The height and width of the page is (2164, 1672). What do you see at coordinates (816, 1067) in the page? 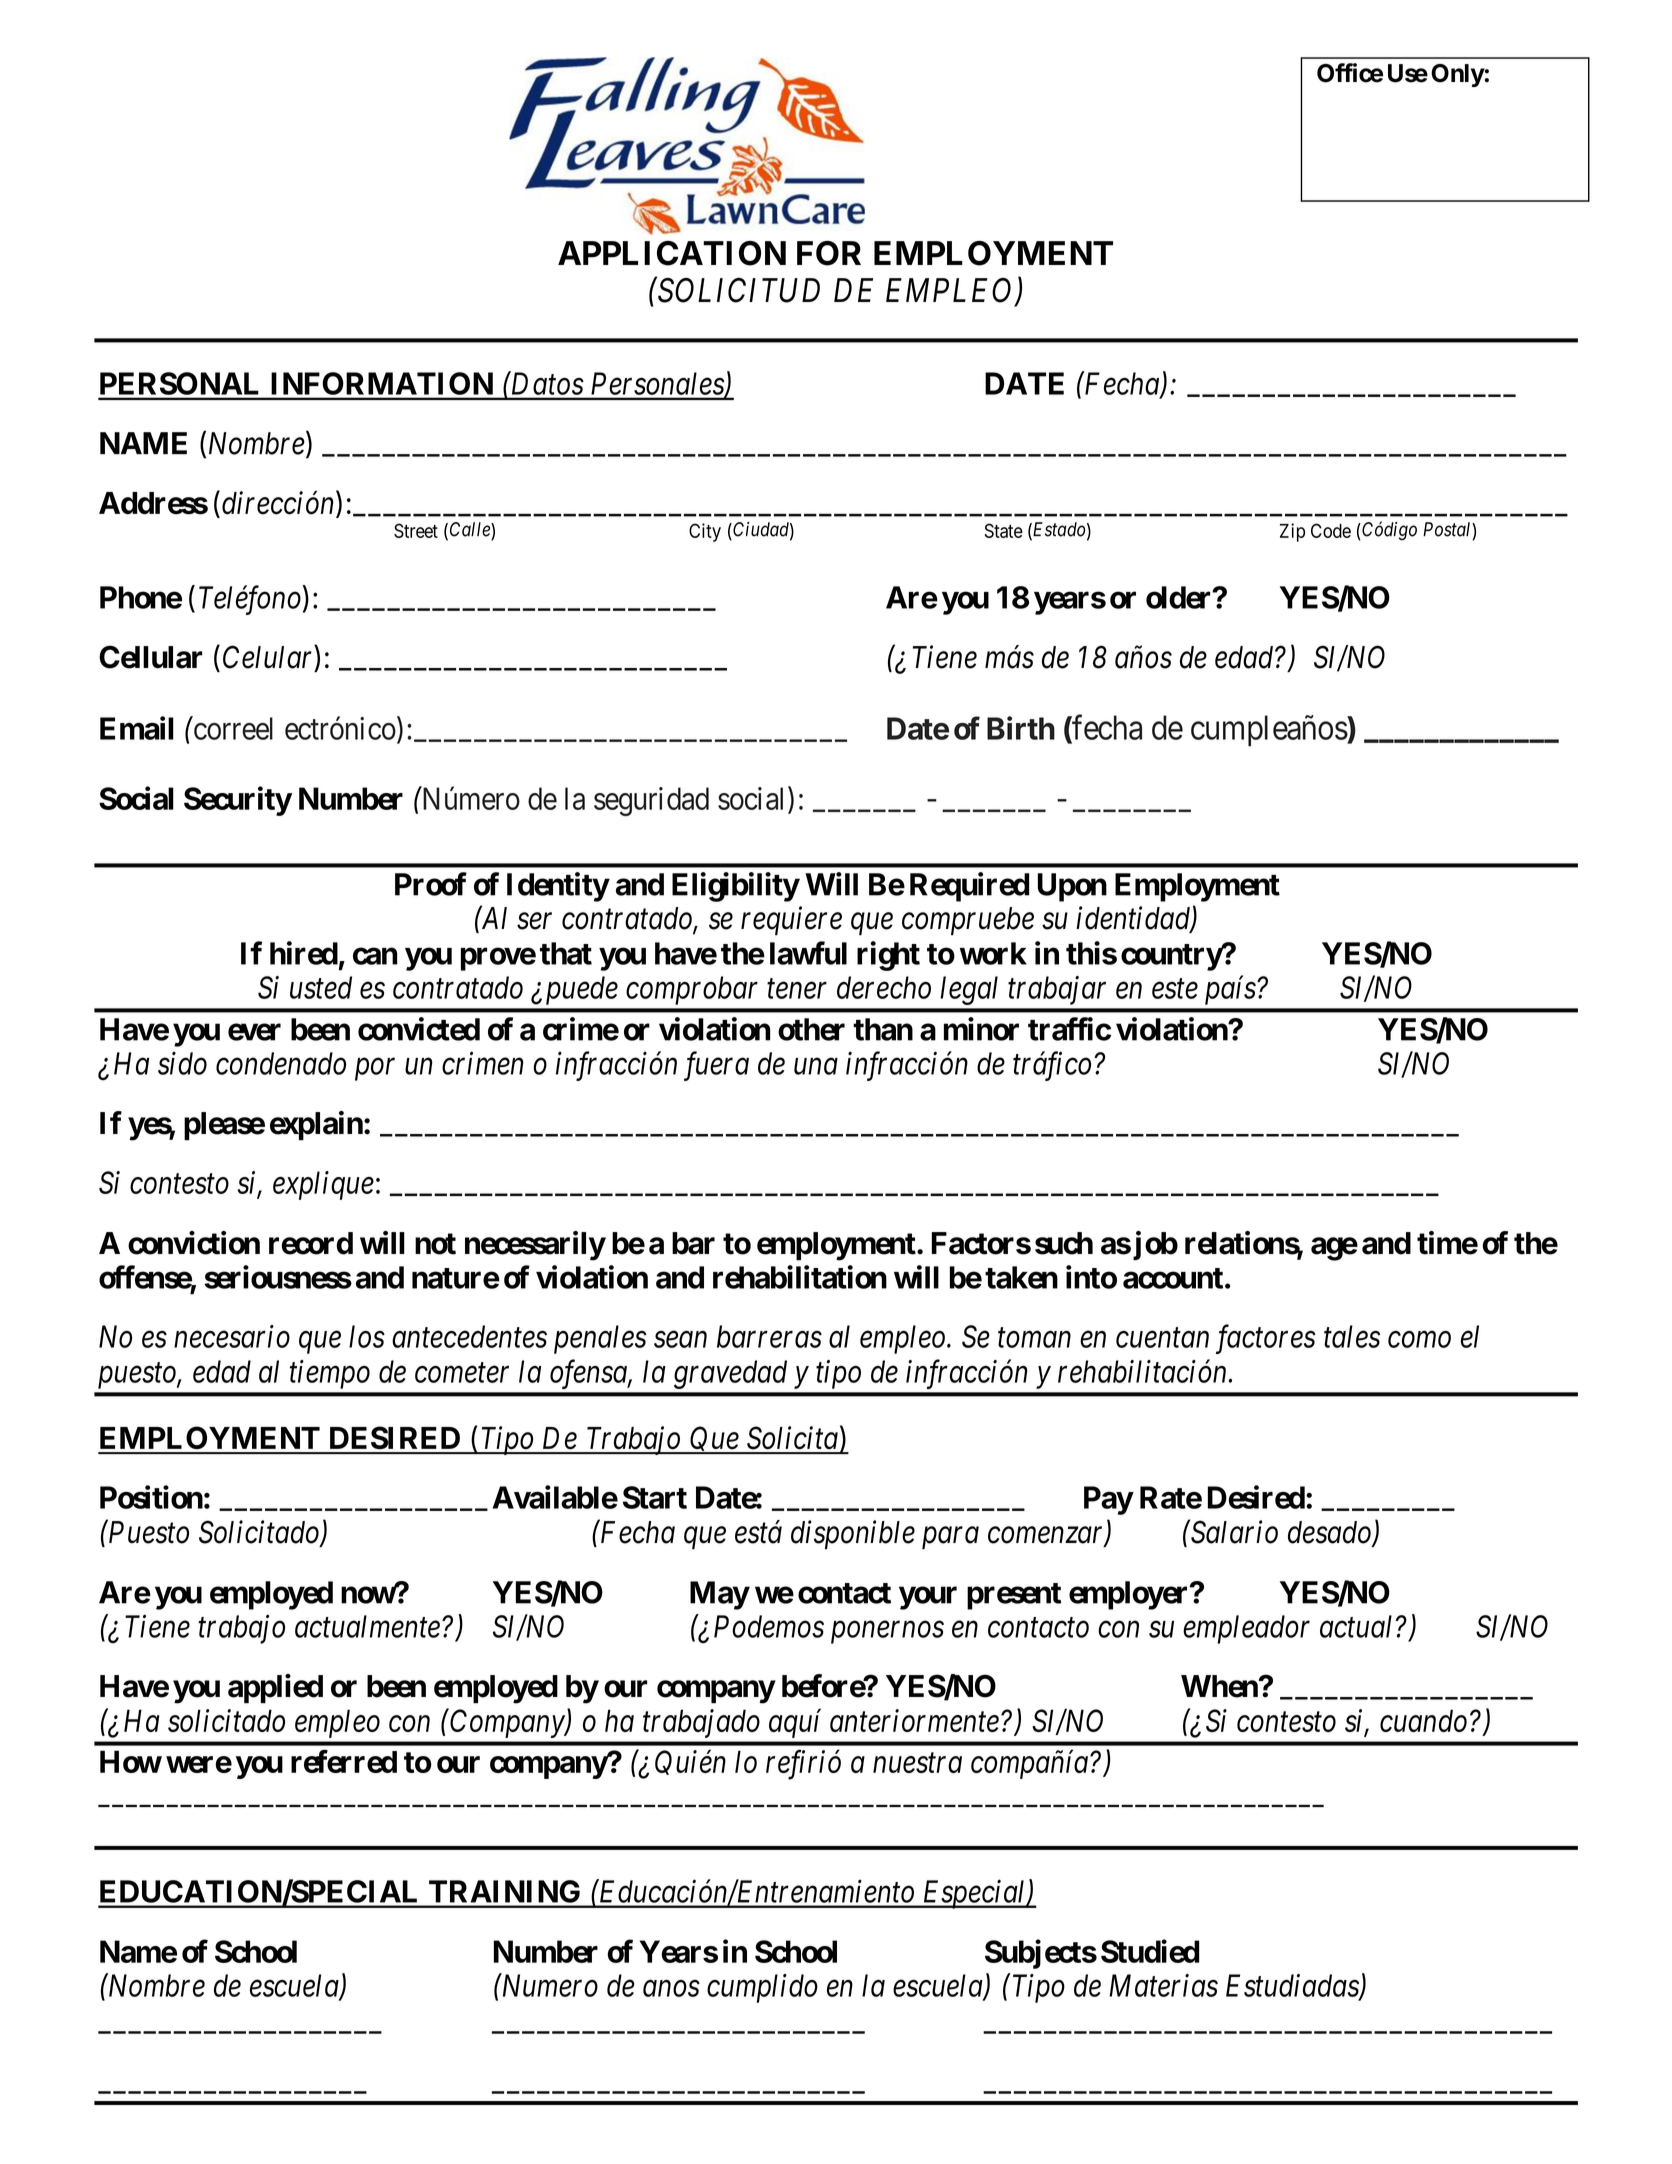
I see `una` at bounding box center [816, 1067].
